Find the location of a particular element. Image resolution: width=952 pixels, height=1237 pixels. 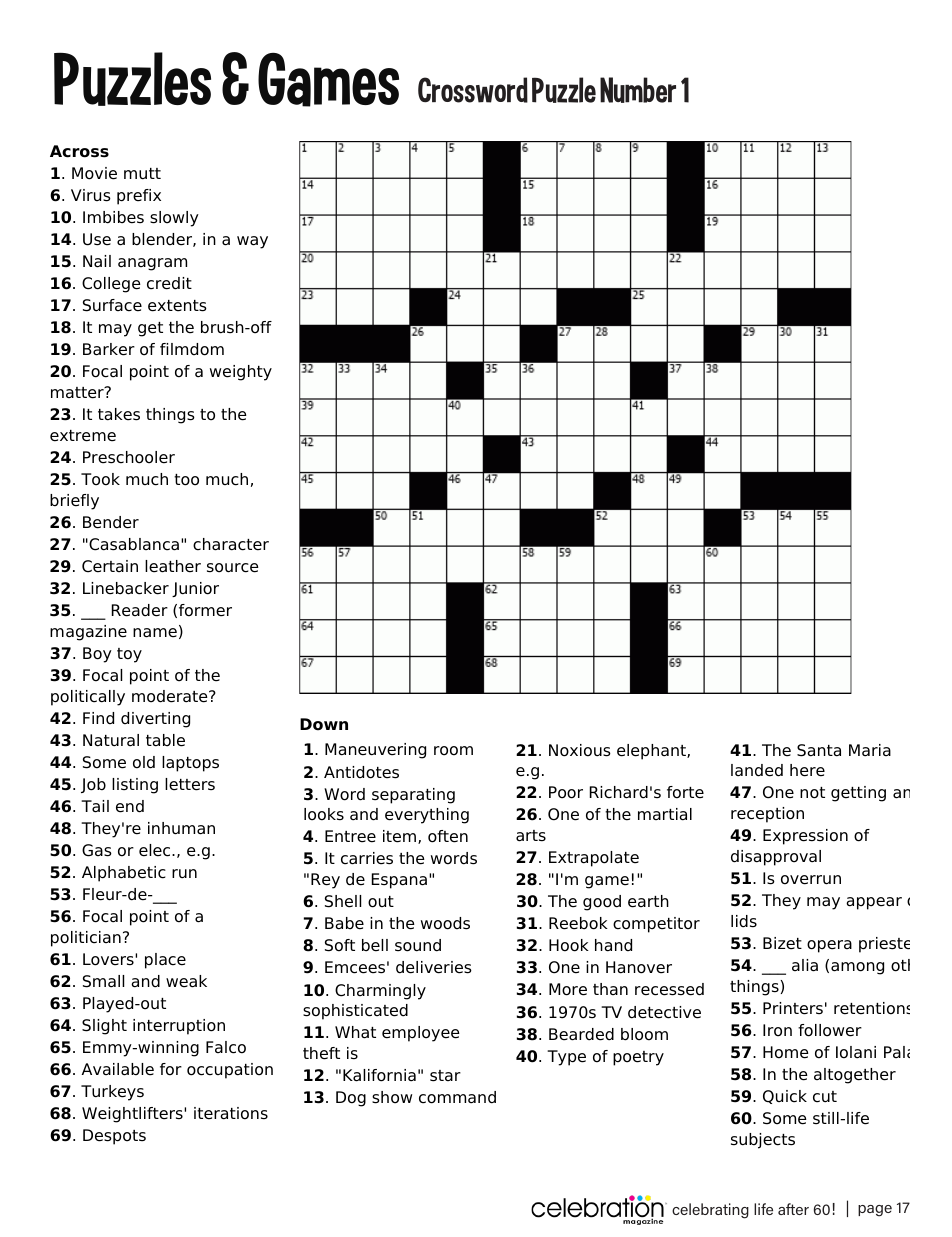

weighty is located at coordinates (241, 373).
